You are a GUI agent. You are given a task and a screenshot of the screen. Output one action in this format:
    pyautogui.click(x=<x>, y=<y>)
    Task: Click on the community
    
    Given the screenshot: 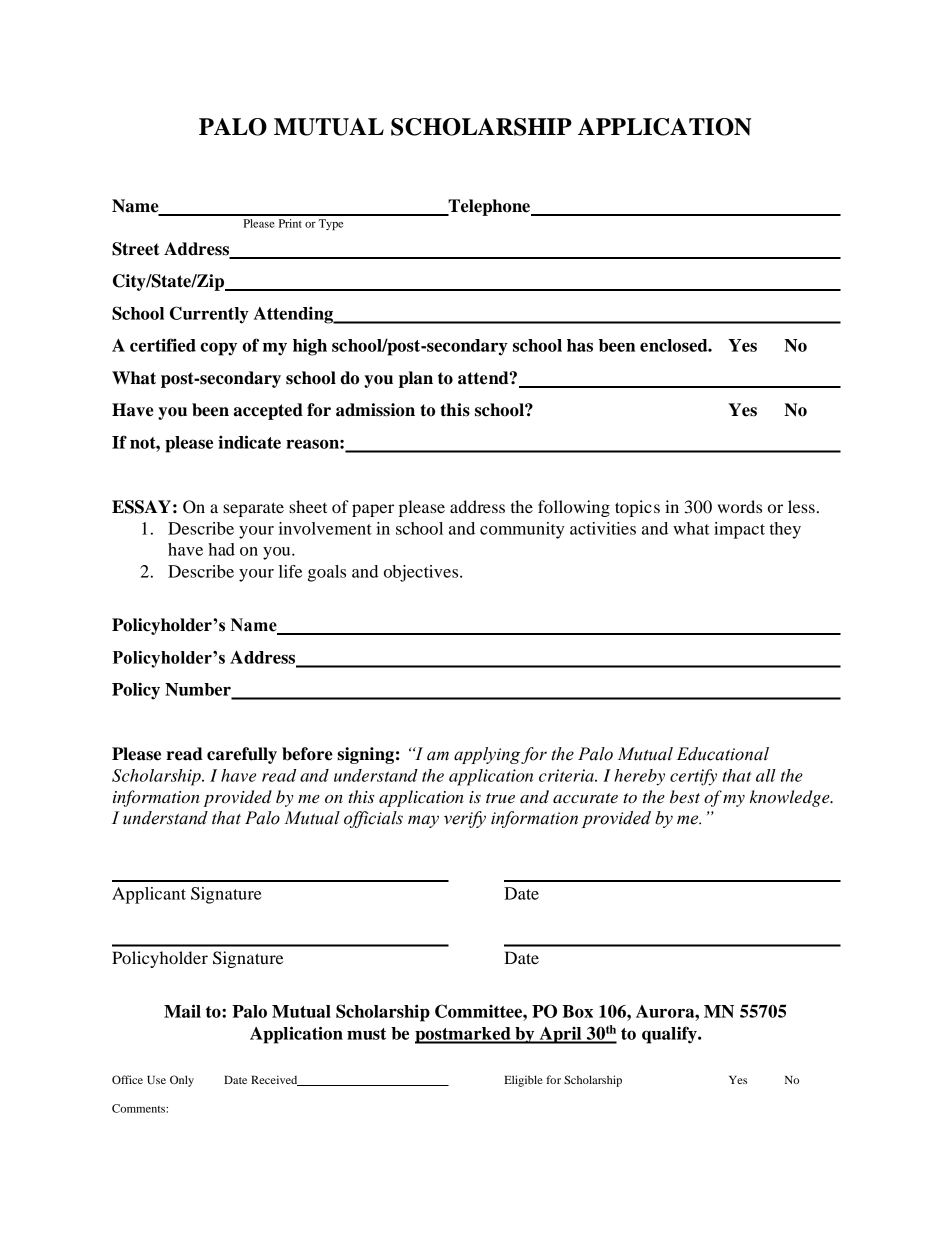 What is the action you would take?
    pyautogui.click(x=522, y=530)
